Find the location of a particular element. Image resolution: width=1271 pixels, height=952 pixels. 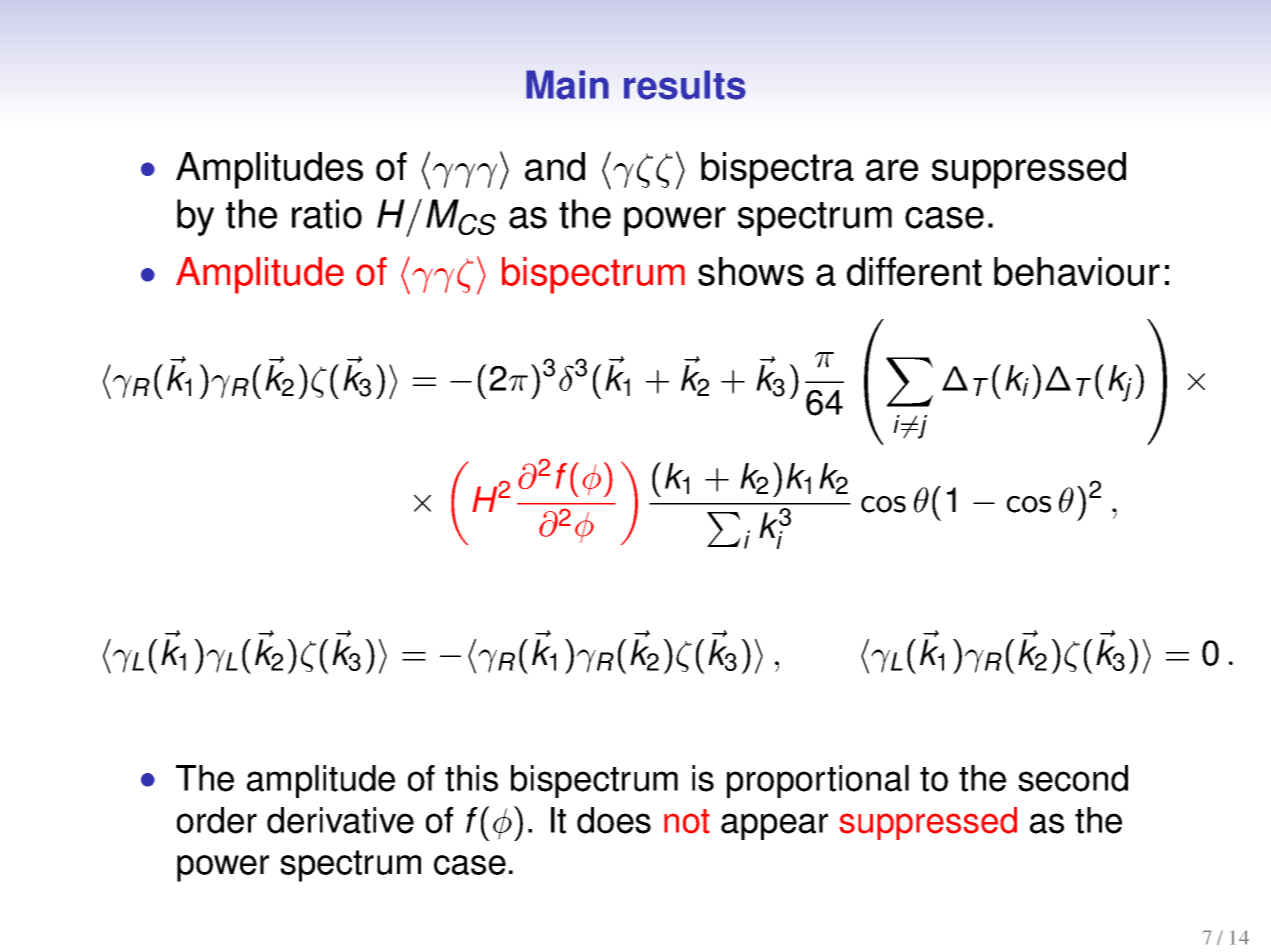

derivative is located at coordinates (340, 820).
